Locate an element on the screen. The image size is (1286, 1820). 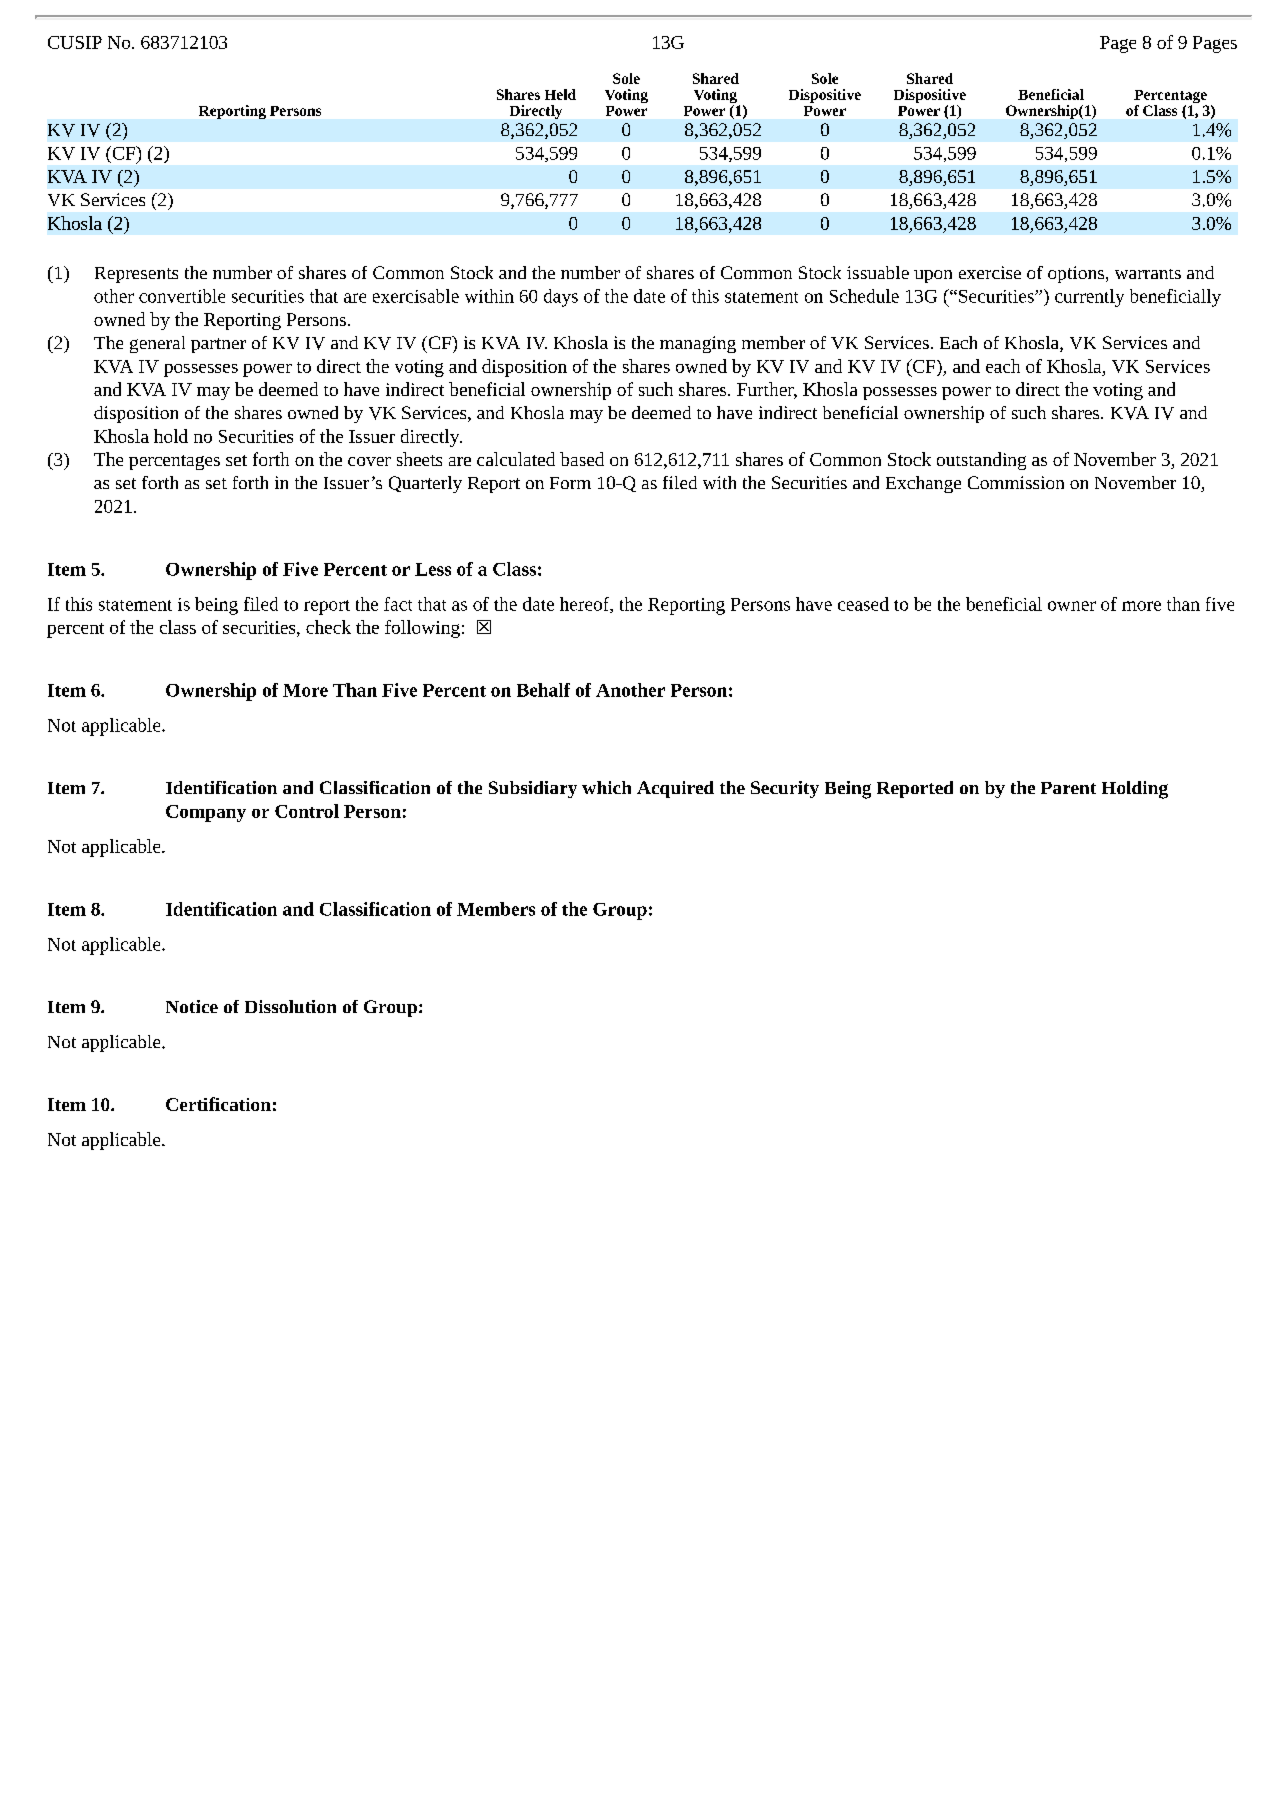
exercise is located at coordinates (990, 272).
